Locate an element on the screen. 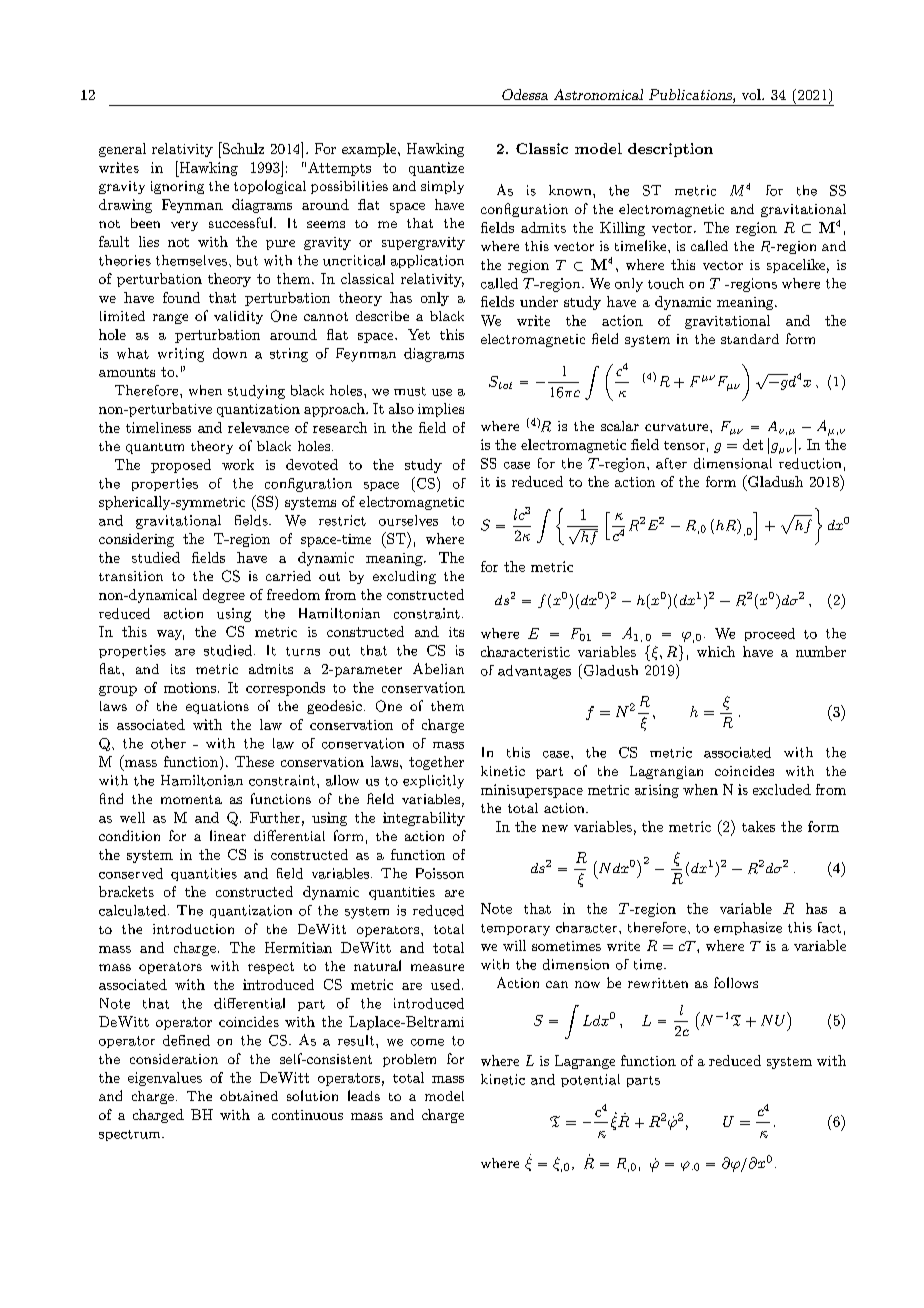 This screenshot has width=924, height=1308. must is located at coordinates (410, 391).
